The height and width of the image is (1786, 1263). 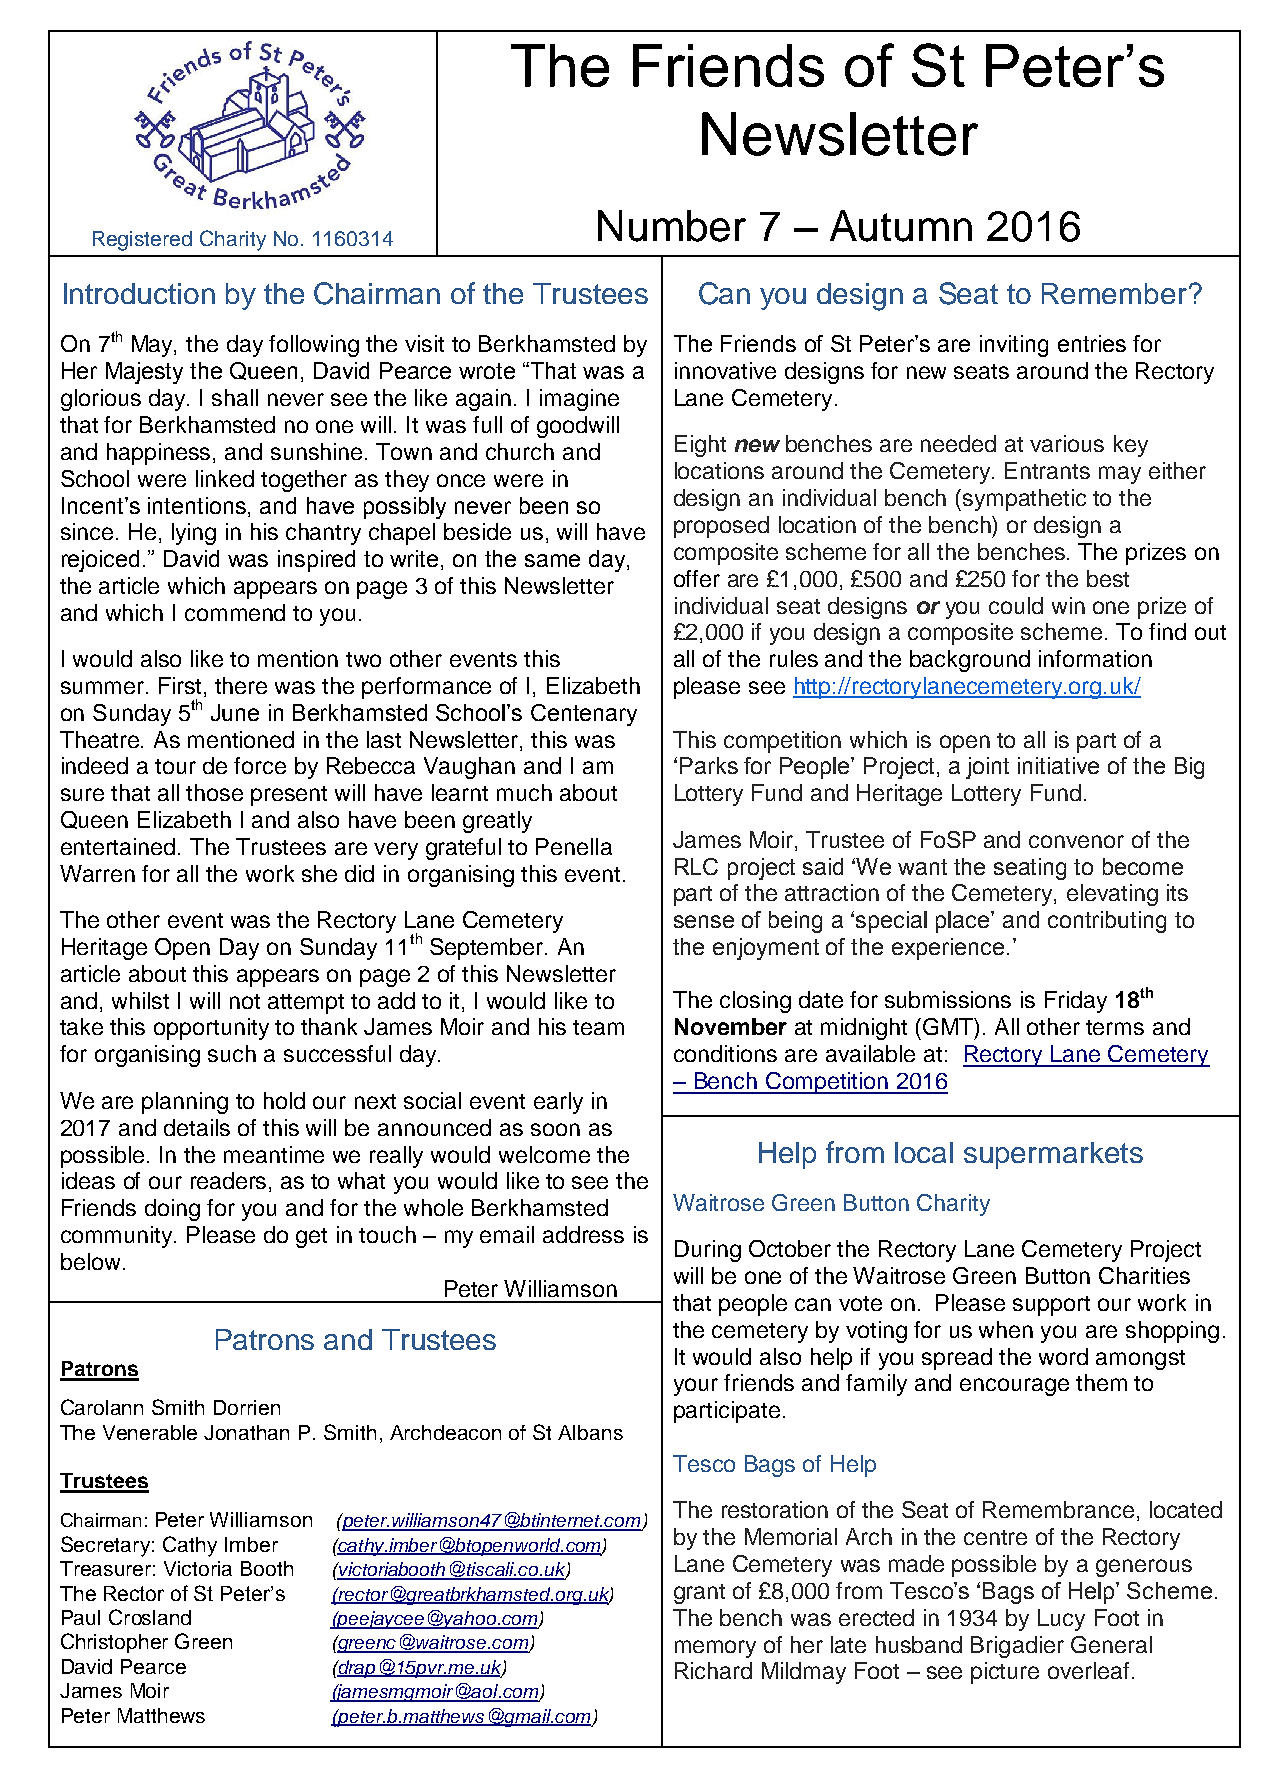 I want to click on Introduction, so click(x=139, y=293).
